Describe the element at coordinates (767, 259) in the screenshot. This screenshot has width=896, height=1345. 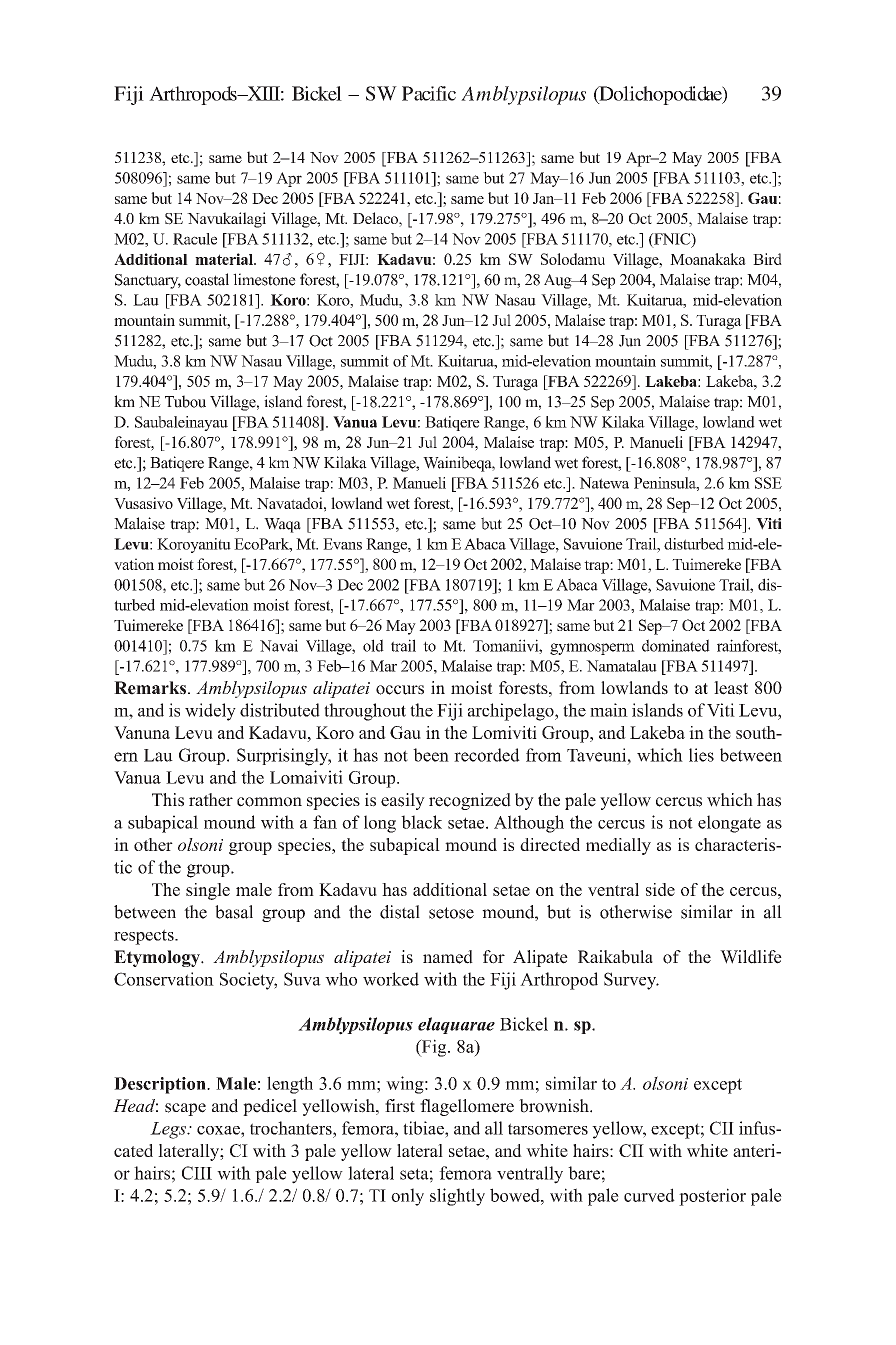
I see `Bird` at that location.
